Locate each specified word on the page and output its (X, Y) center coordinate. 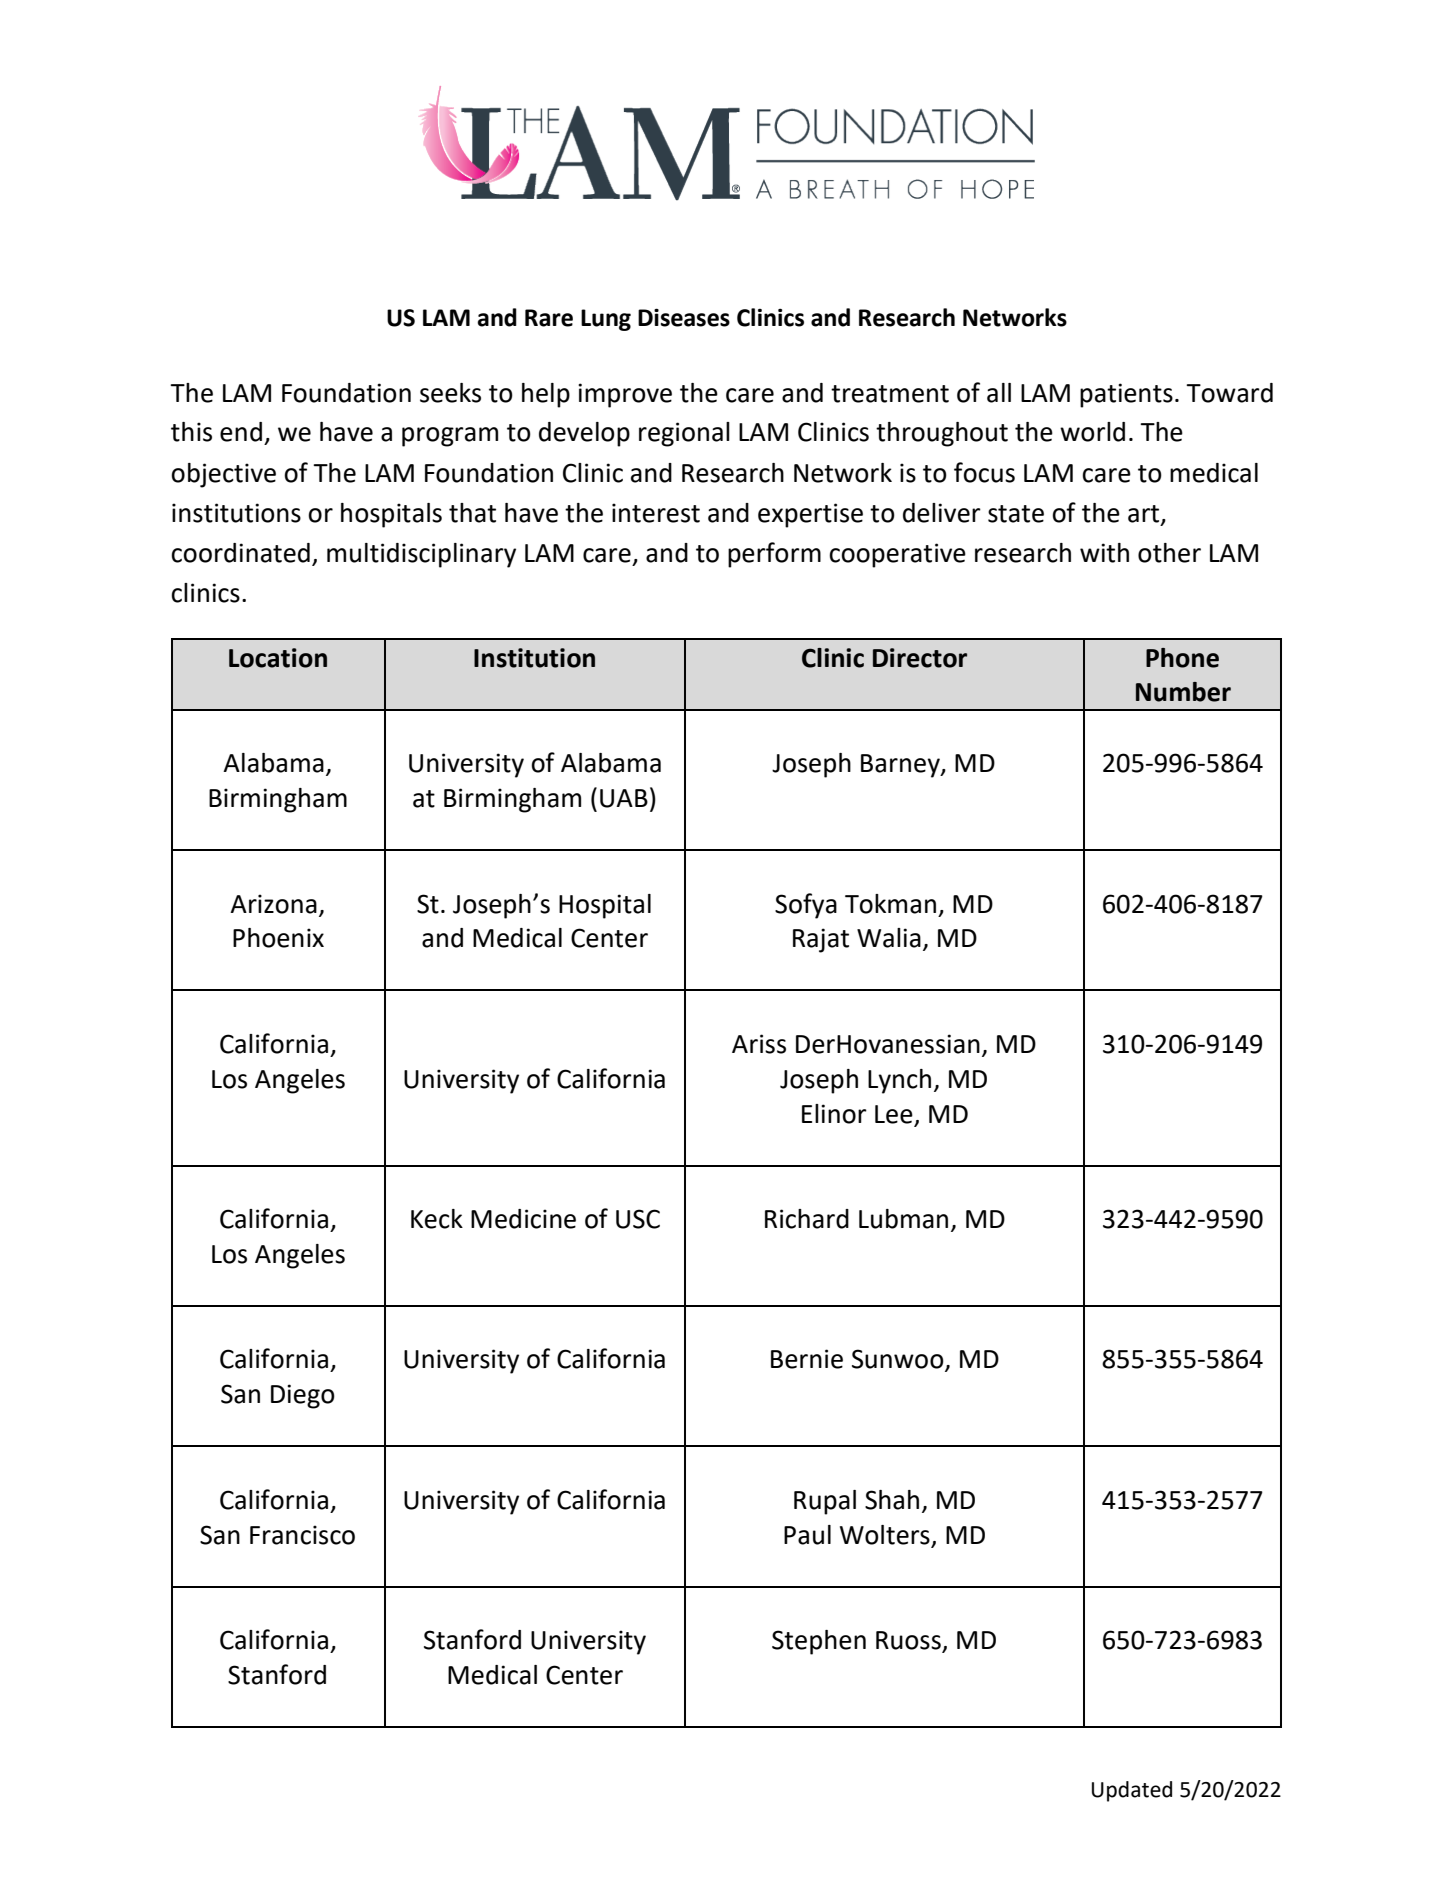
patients (1126, 395)
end (241, 432)
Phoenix (278, 938)
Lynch (899, 1081)
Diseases (684, 317)
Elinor (834, 1114)
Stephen (819, 1642)
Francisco (302, 1535)
